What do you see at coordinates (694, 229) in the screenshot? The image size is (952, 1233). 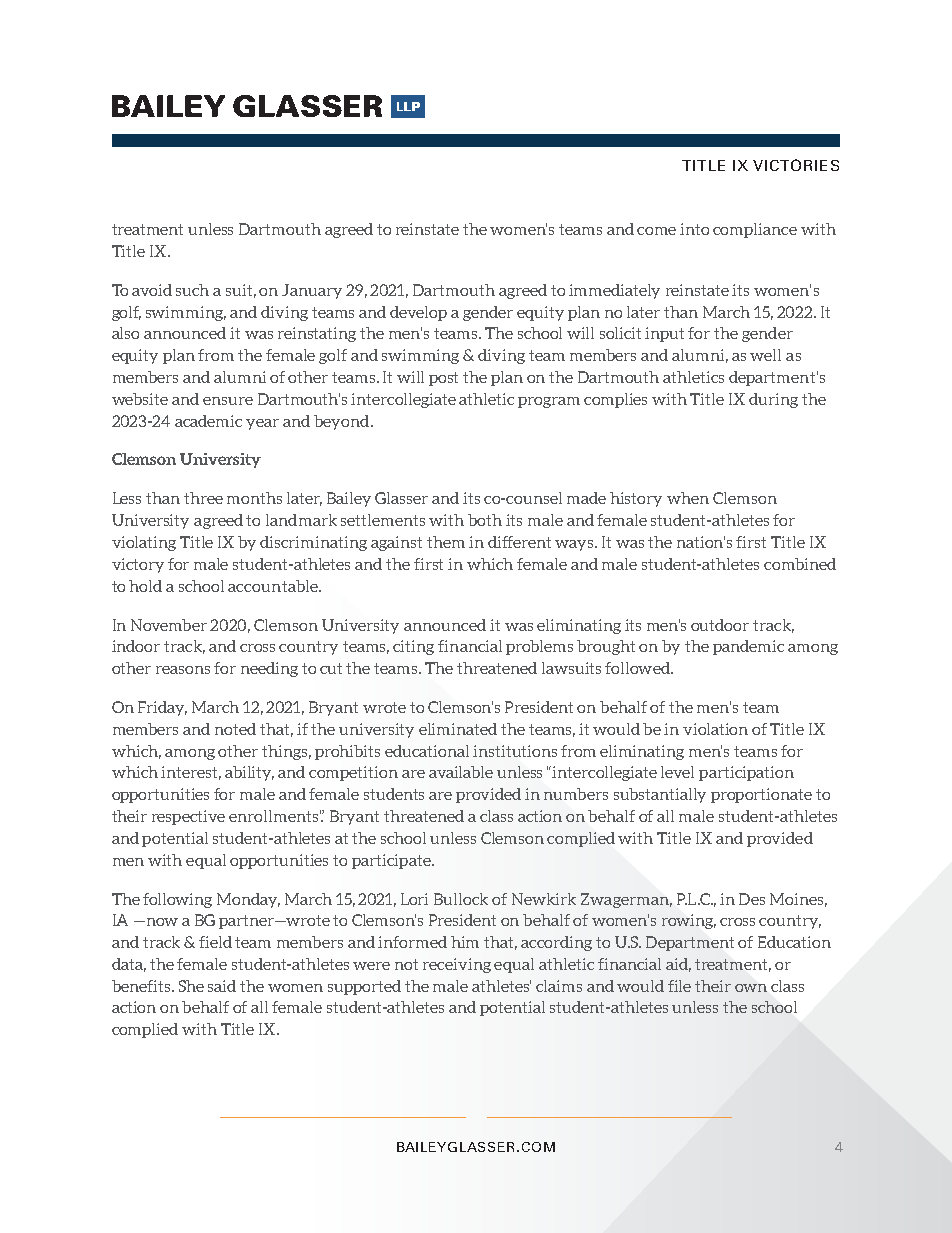 I see `into` at bounding box center [694, 229].
